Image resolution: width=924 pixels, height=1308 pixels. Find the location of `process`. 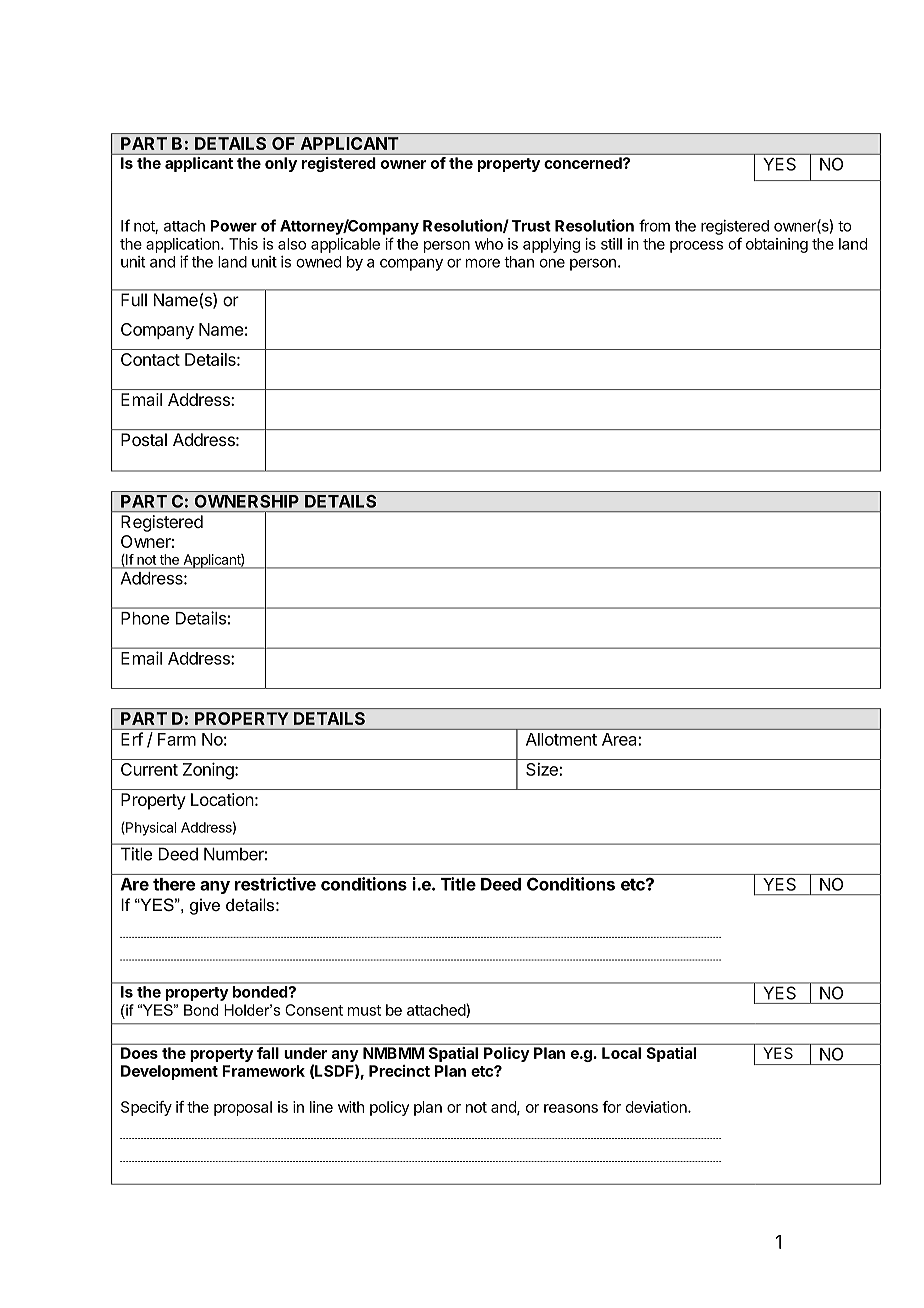

process is located at coordinates (696, 247).
